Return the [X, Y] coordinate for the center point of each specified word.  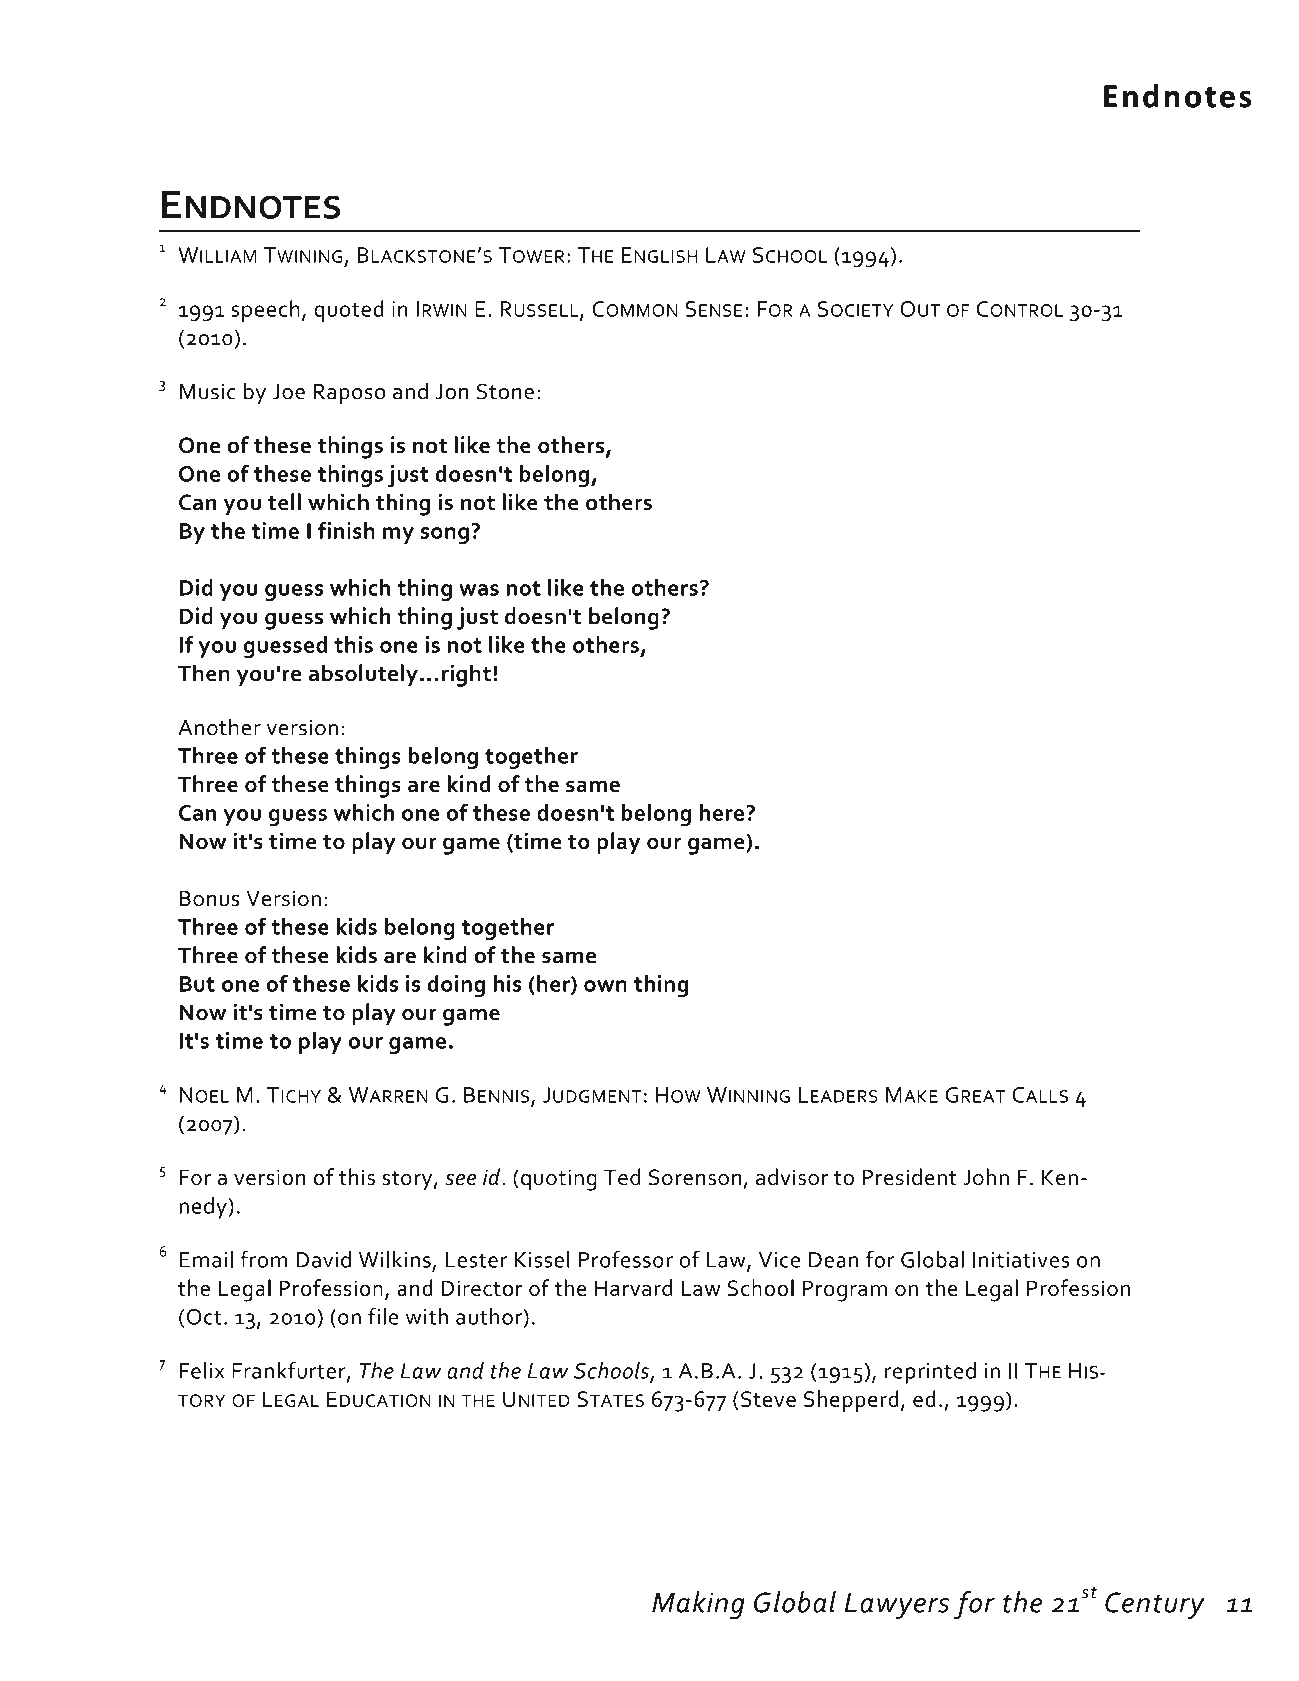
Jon [452, 392]
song [445, 535]
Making [698, 1605]
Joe [289, 392]
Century [1155, 1606]
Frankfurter [290, 1371]
